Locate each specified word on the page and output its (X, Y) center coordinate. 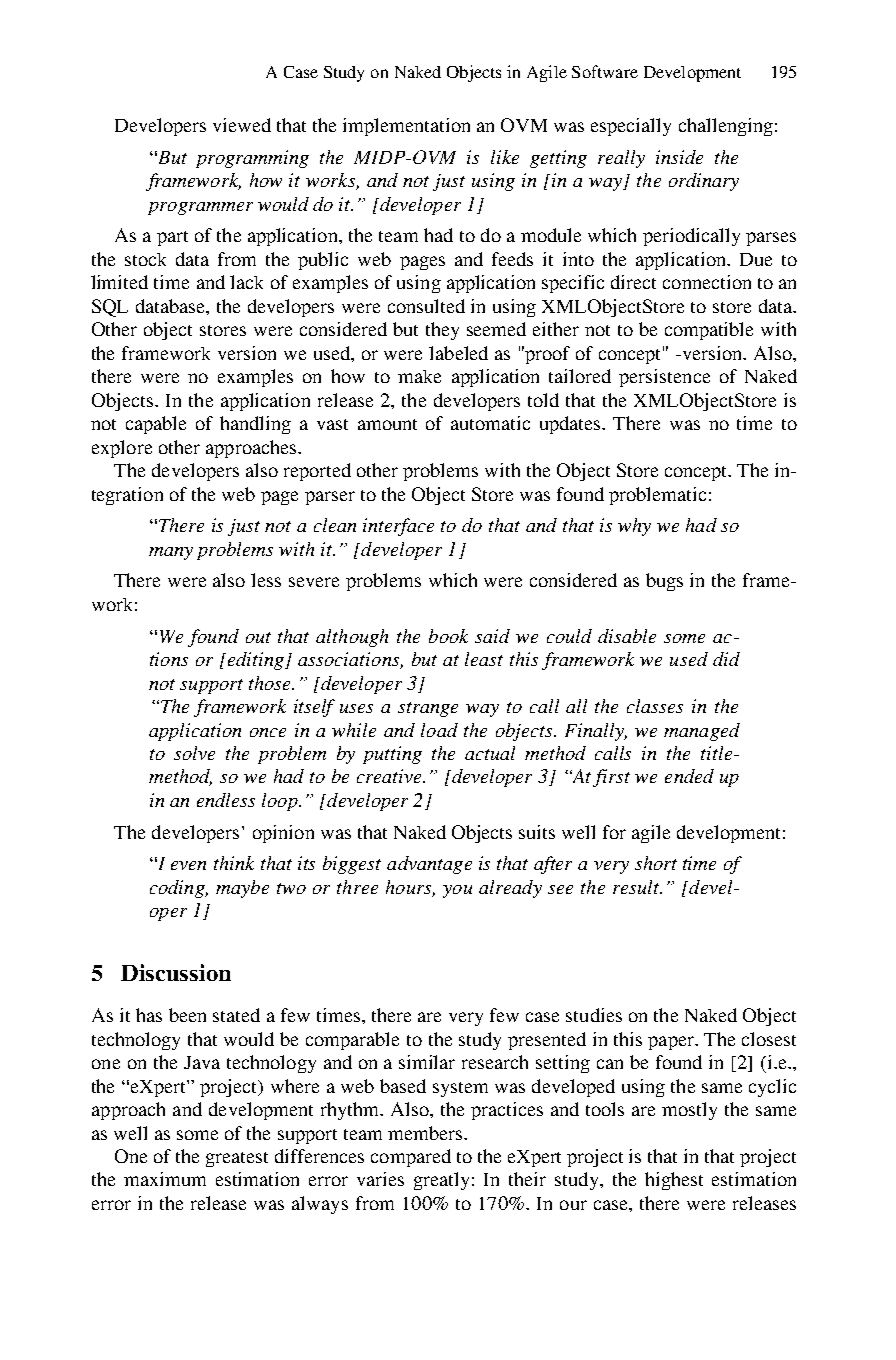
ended (689, 776)
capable (156, 425)
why (634, 527)
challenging (726, 127)
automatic (490, 423)
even (188, 865)
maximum (165, 1179)
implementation (406, 127)
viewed (242, 125)
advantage (429, 865)
